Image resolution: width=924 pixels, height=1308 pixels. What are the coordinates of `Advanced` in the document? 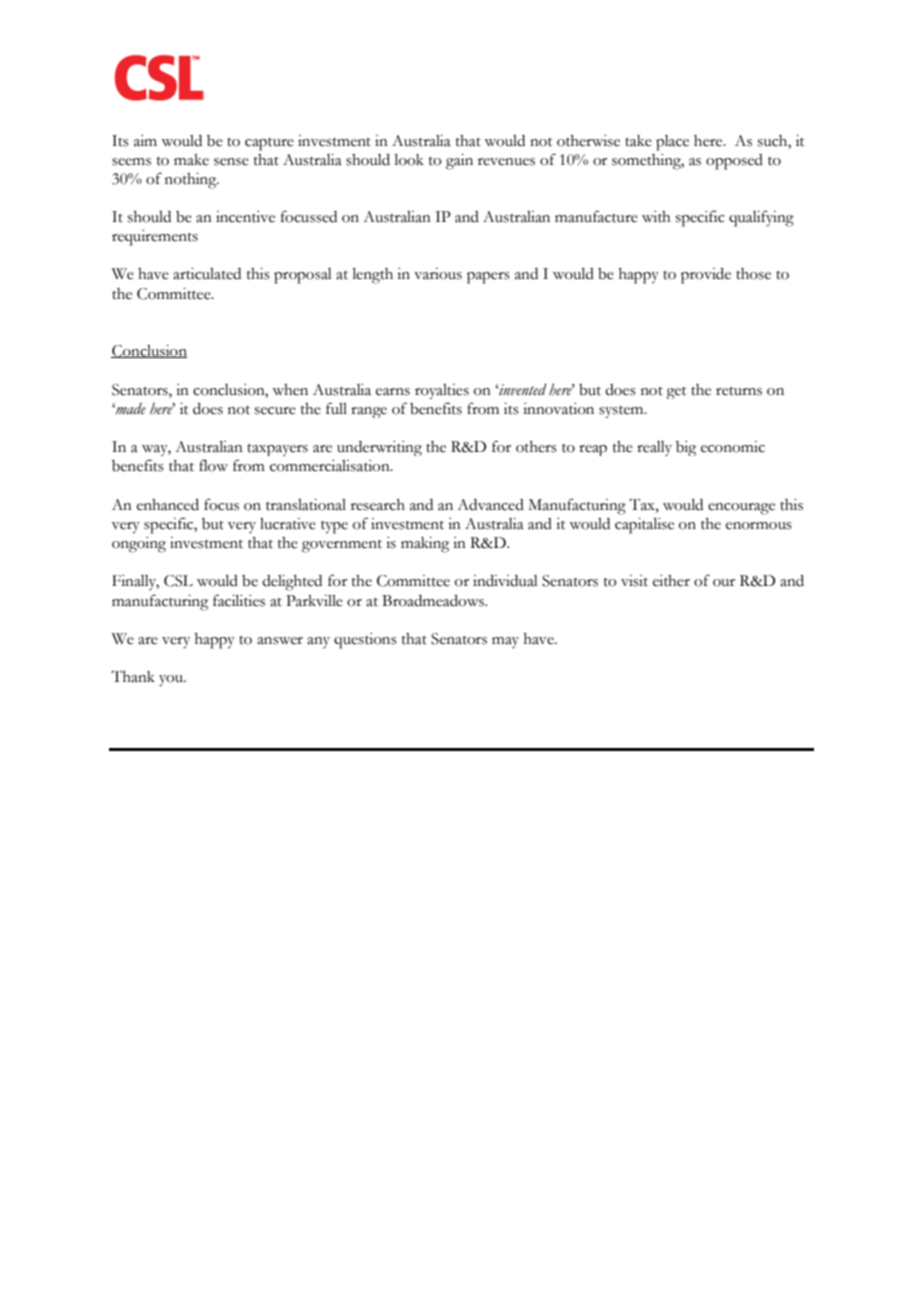 It's located at (490, 505).
